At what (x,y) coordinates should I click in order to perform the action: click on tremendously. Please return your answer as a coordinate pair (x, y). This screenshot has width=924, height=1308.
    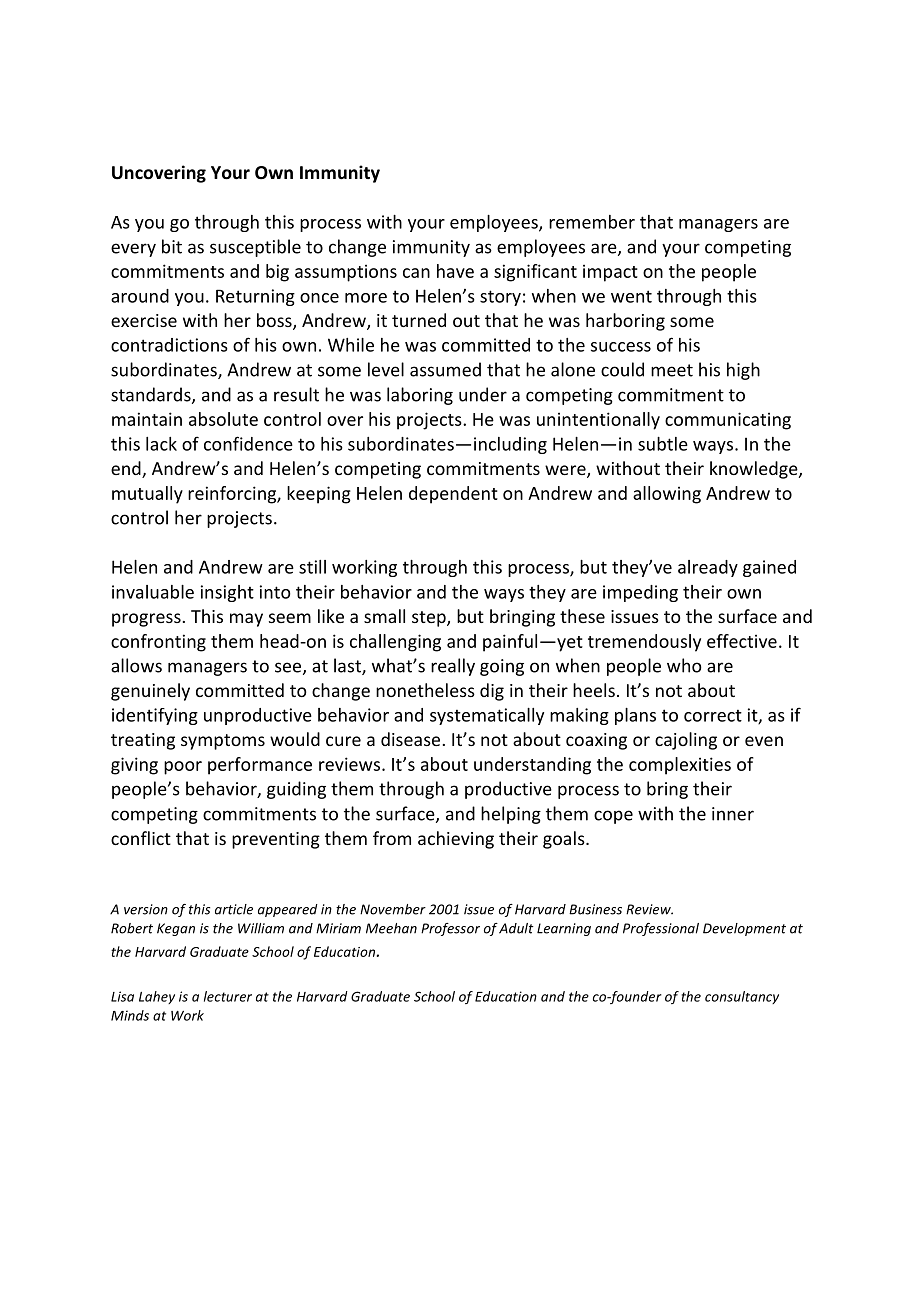
    Looking at the image, I should click on (644, 643).
